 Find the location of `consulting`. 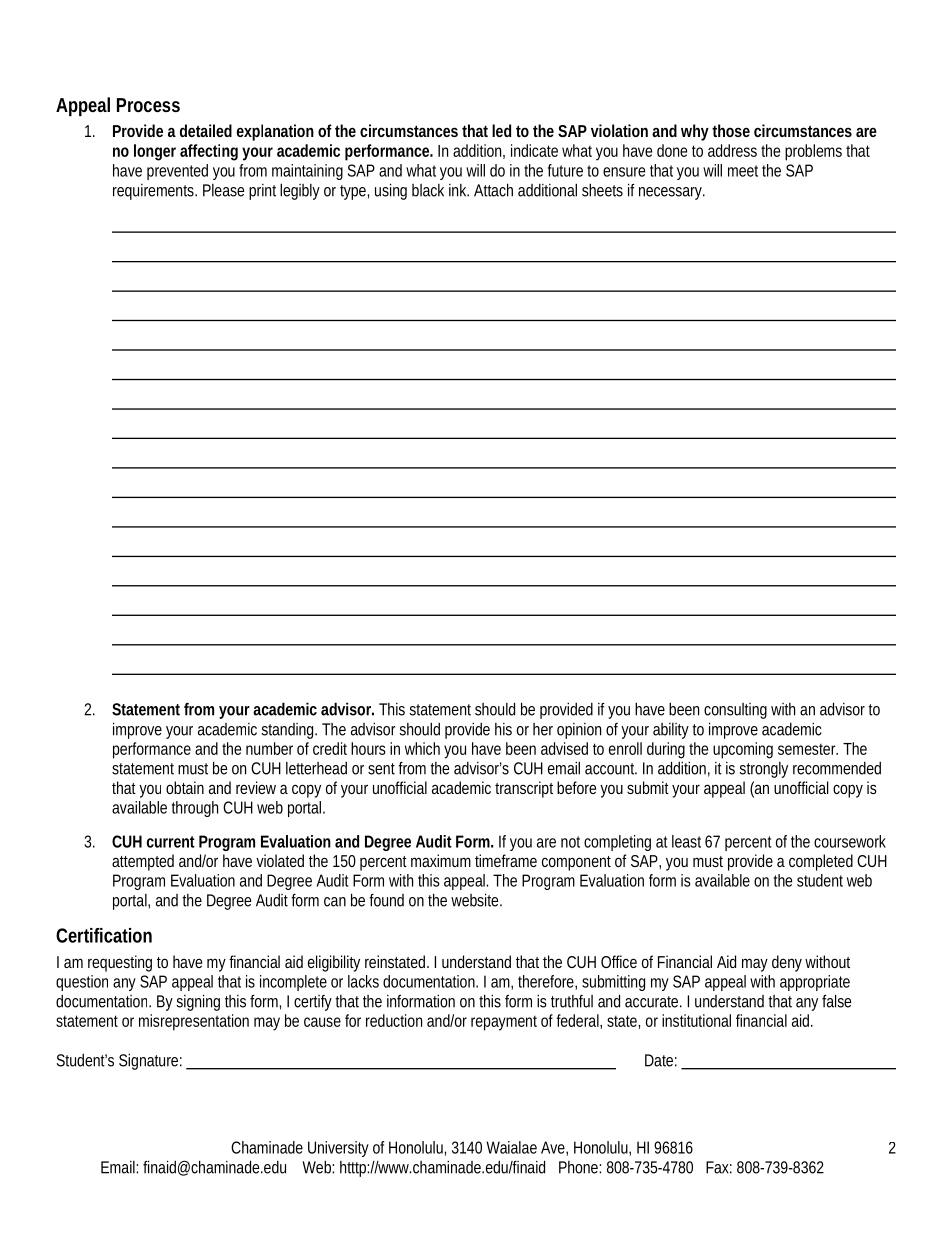

consulting is located at coordinates (735, 711).
